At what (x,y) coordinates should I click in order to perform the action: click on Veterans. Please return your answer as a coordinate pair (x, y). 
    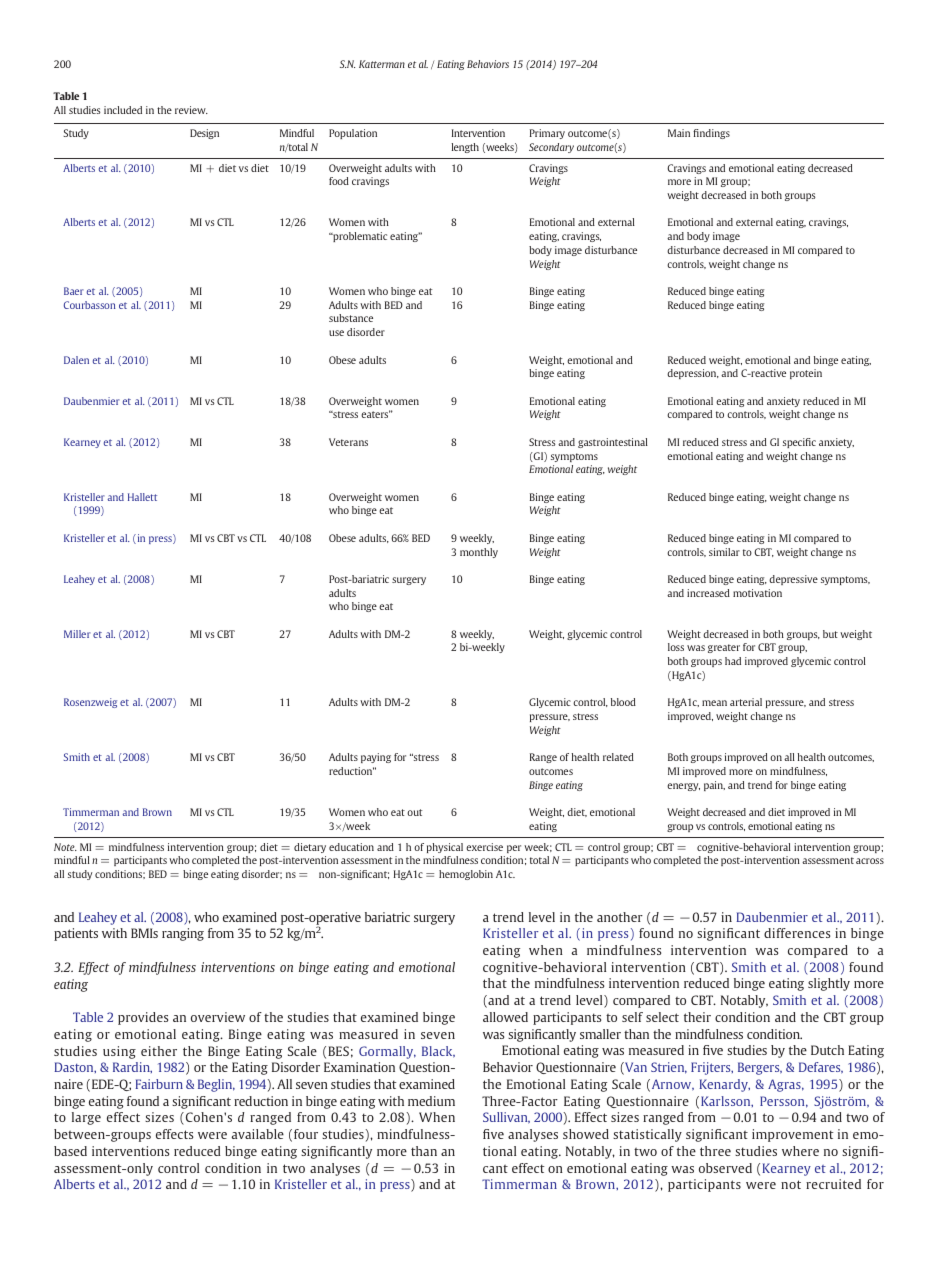
    Looking at the image, I should click on (348, 442).
